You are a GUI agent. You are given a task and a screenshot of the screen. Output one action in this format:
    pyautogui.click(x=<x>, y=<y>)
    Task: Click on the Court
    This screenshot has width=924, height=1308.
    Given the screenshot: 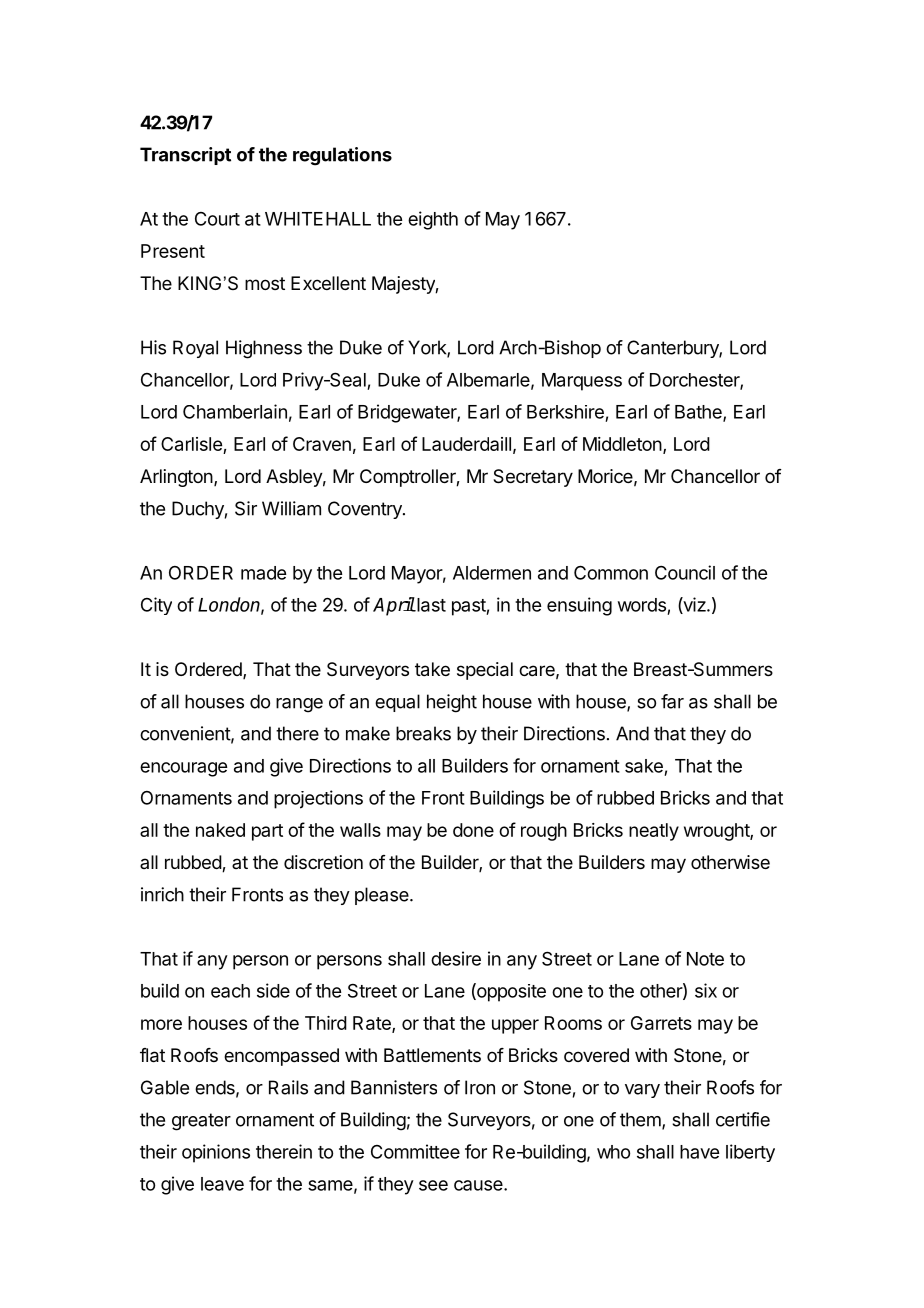 What is the action you would take?
    pyautogui.click(x=217, y=219)
